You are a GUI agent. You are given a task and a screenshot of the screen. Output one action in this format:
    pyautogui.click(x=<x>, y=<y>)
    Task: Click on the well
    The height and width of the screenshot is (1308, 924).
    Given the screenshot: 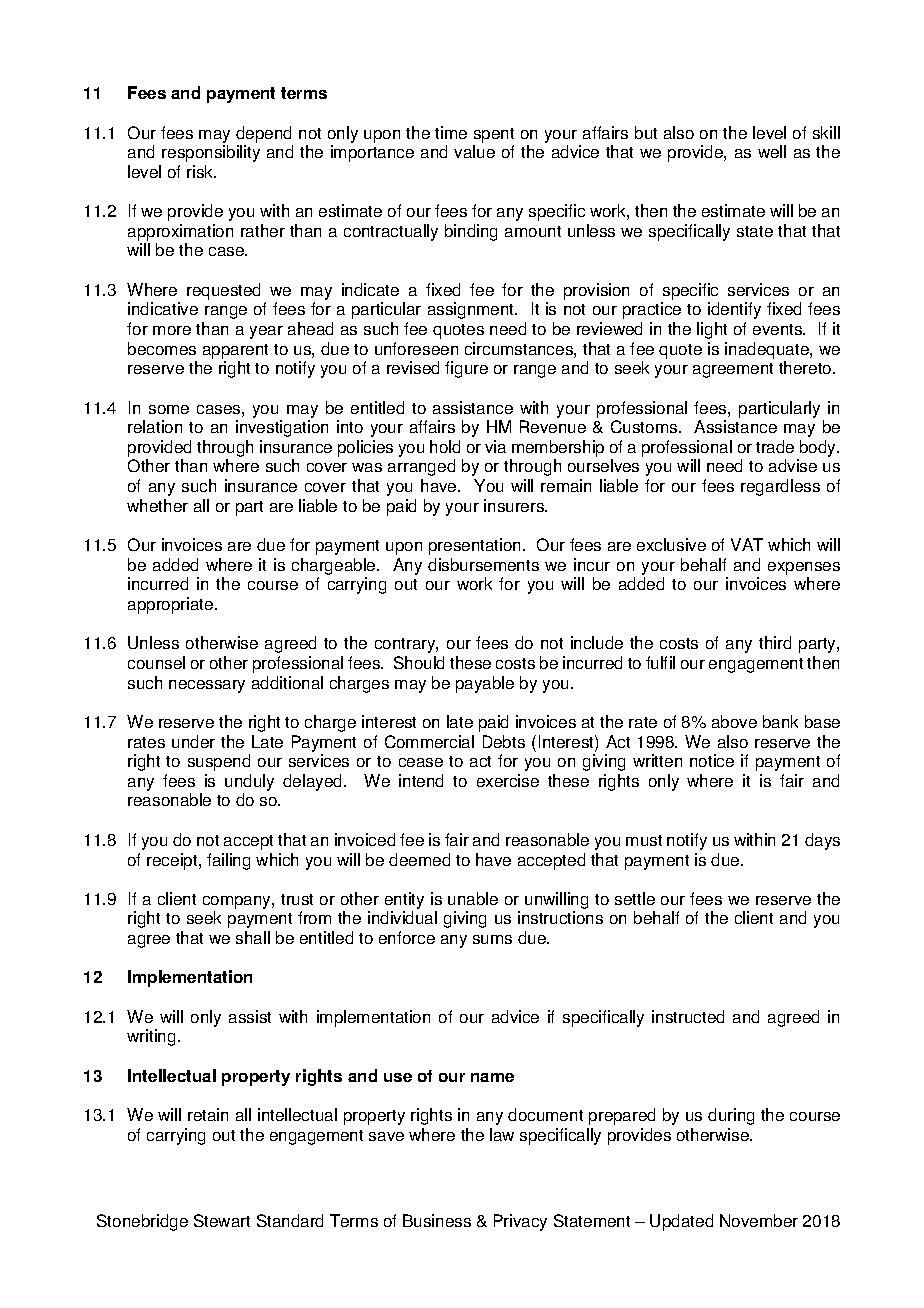 What is the action you would take?
    pyautogui.click(x=772, y=151)
